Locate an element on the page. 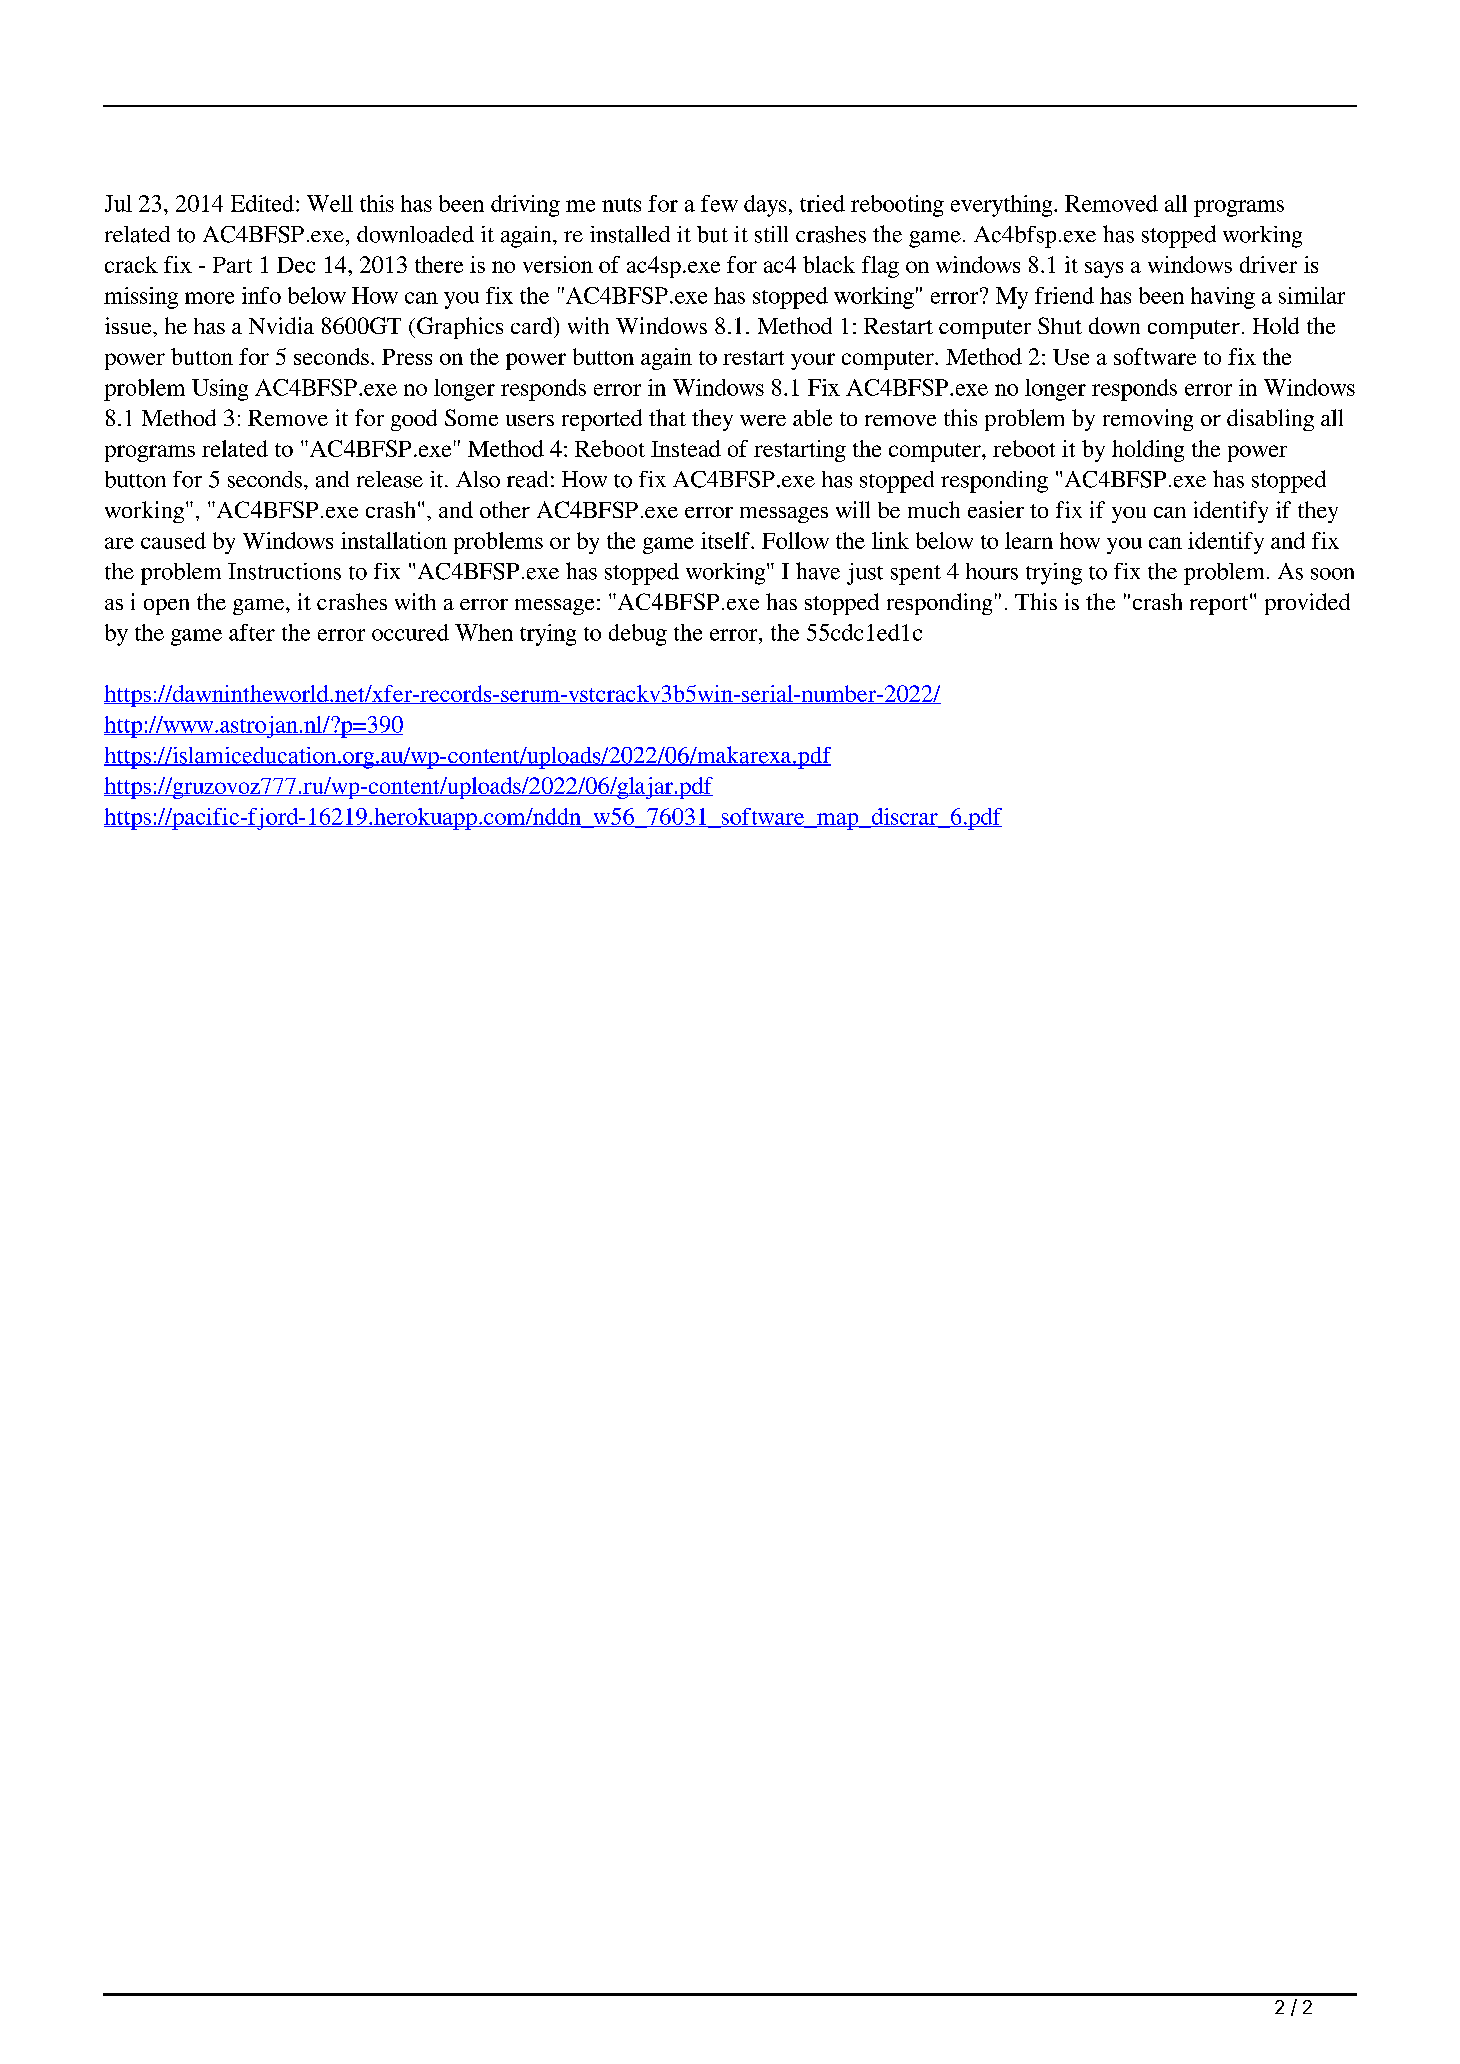  everything is located at coordinates (1003, 206).
